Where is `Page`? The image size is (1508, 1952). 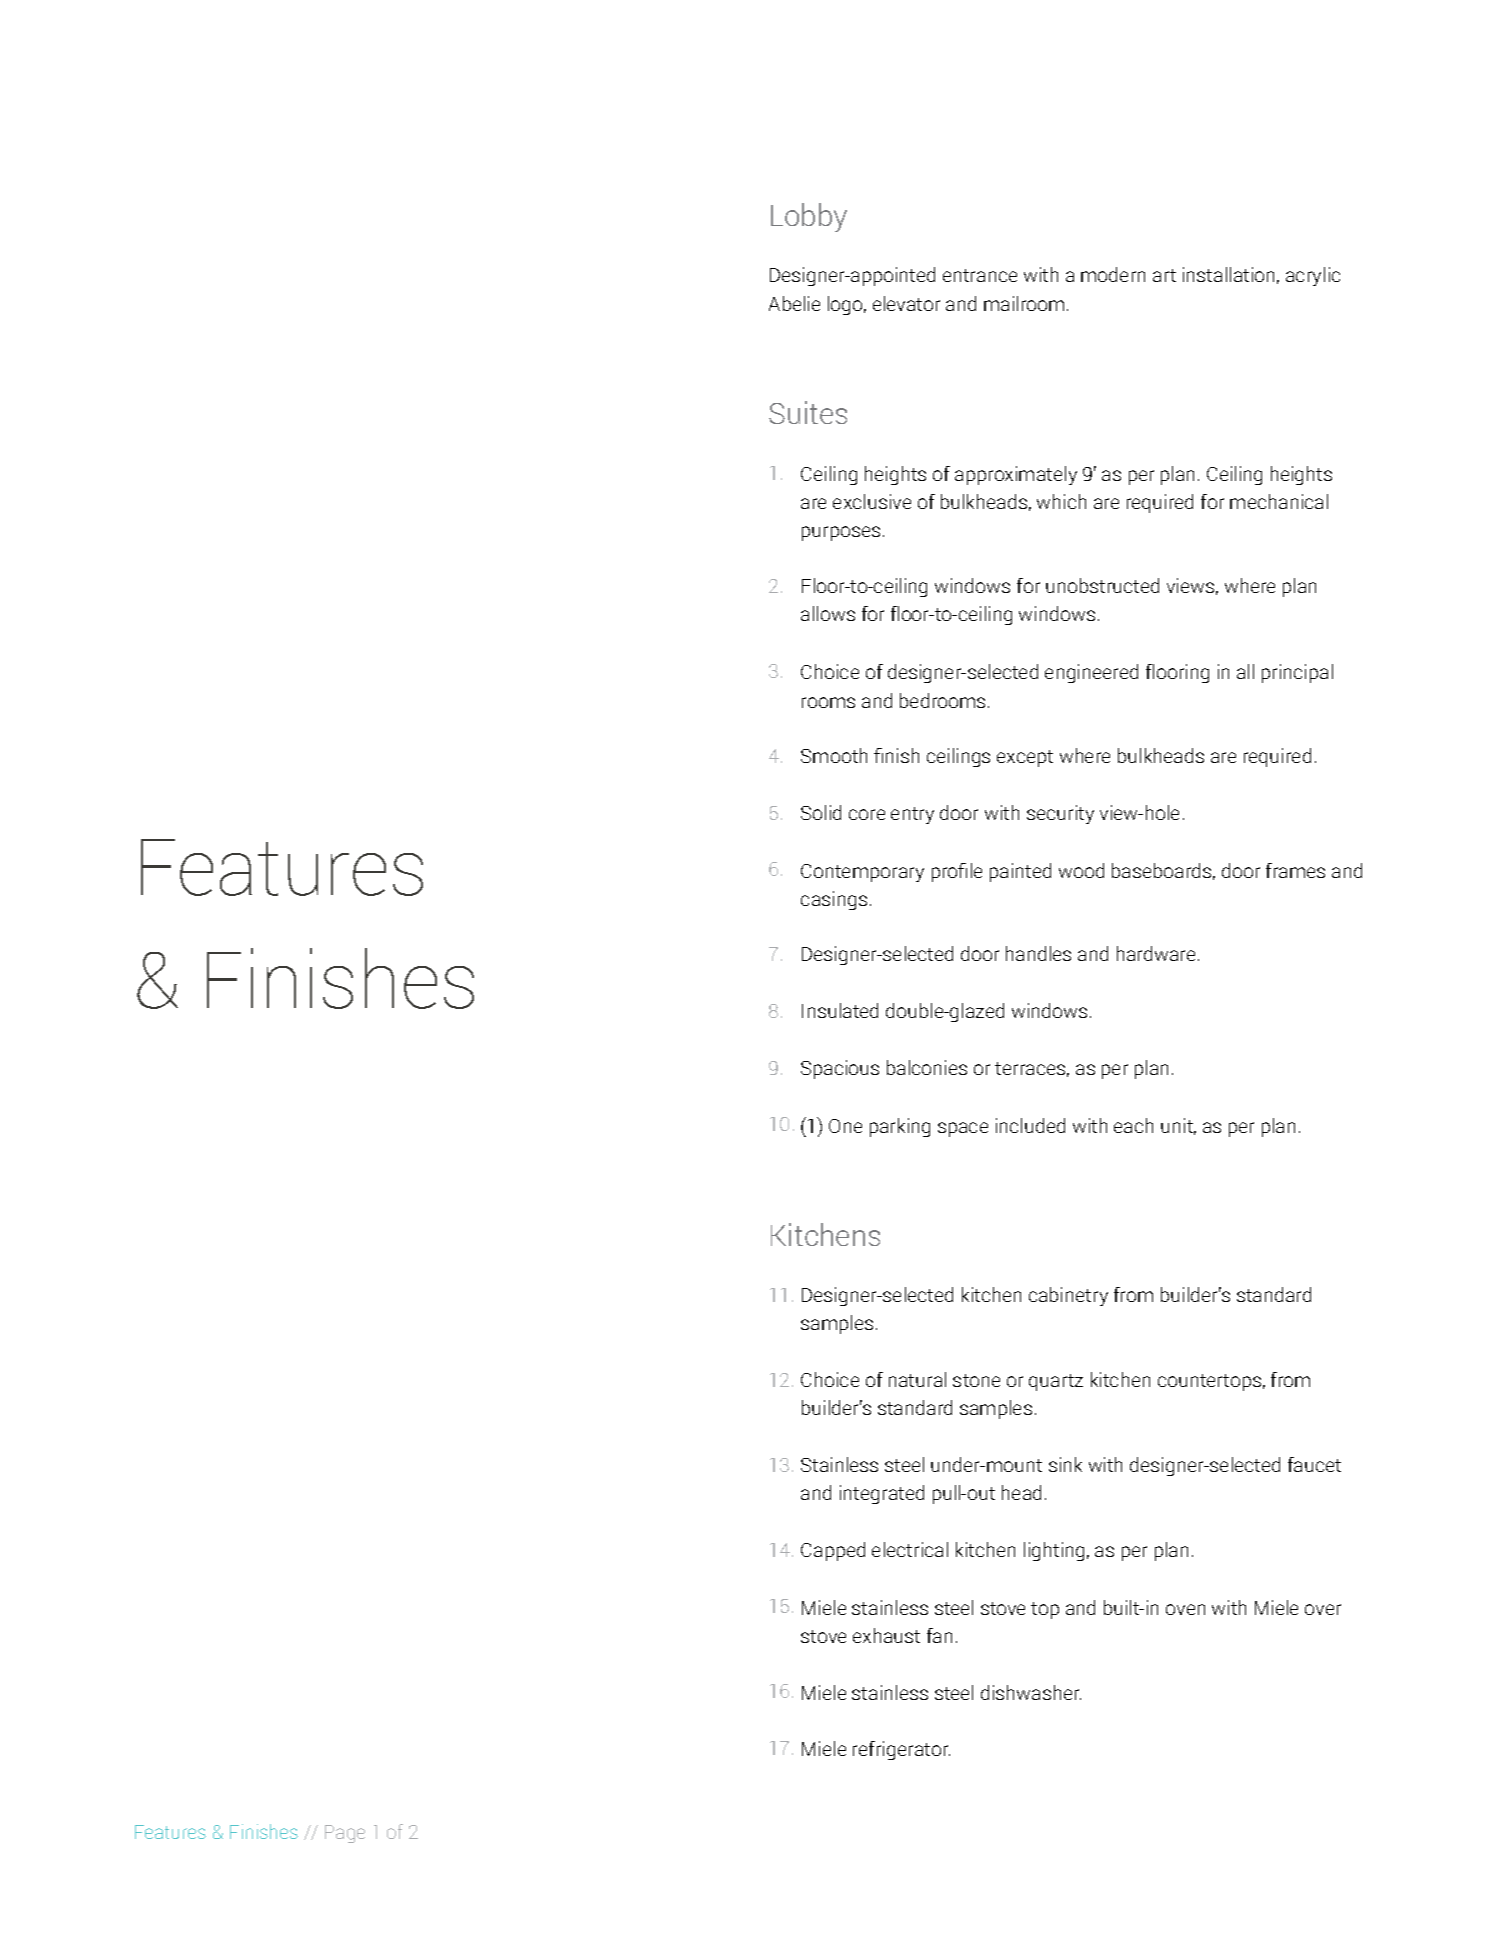 Page is located at coordinates (345, 1834).
